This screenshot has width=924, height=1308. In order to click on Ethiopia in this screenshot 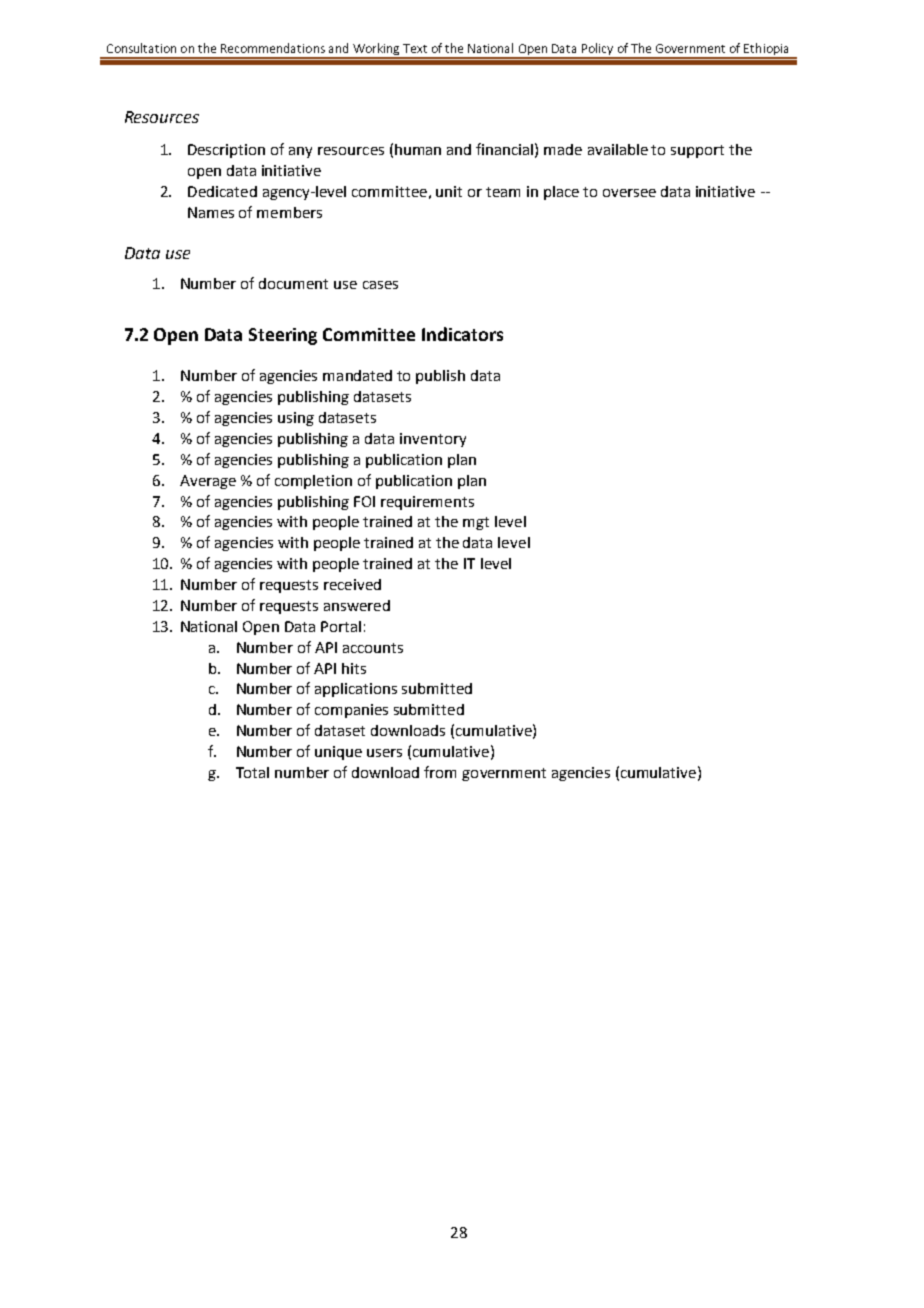, I will do `click(767, 50)`.
